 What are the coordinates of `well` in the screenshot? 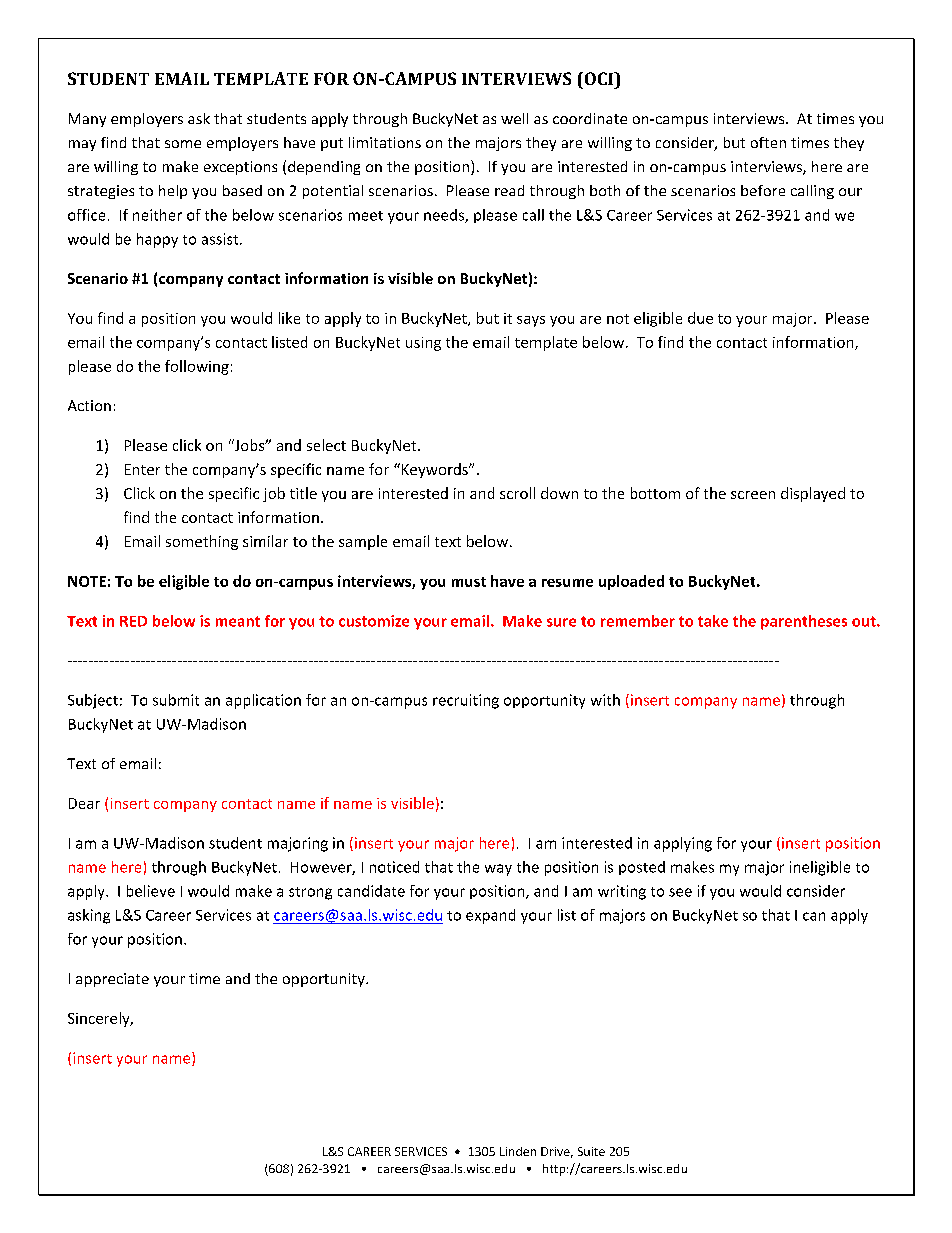 It's located at (514, 118).
